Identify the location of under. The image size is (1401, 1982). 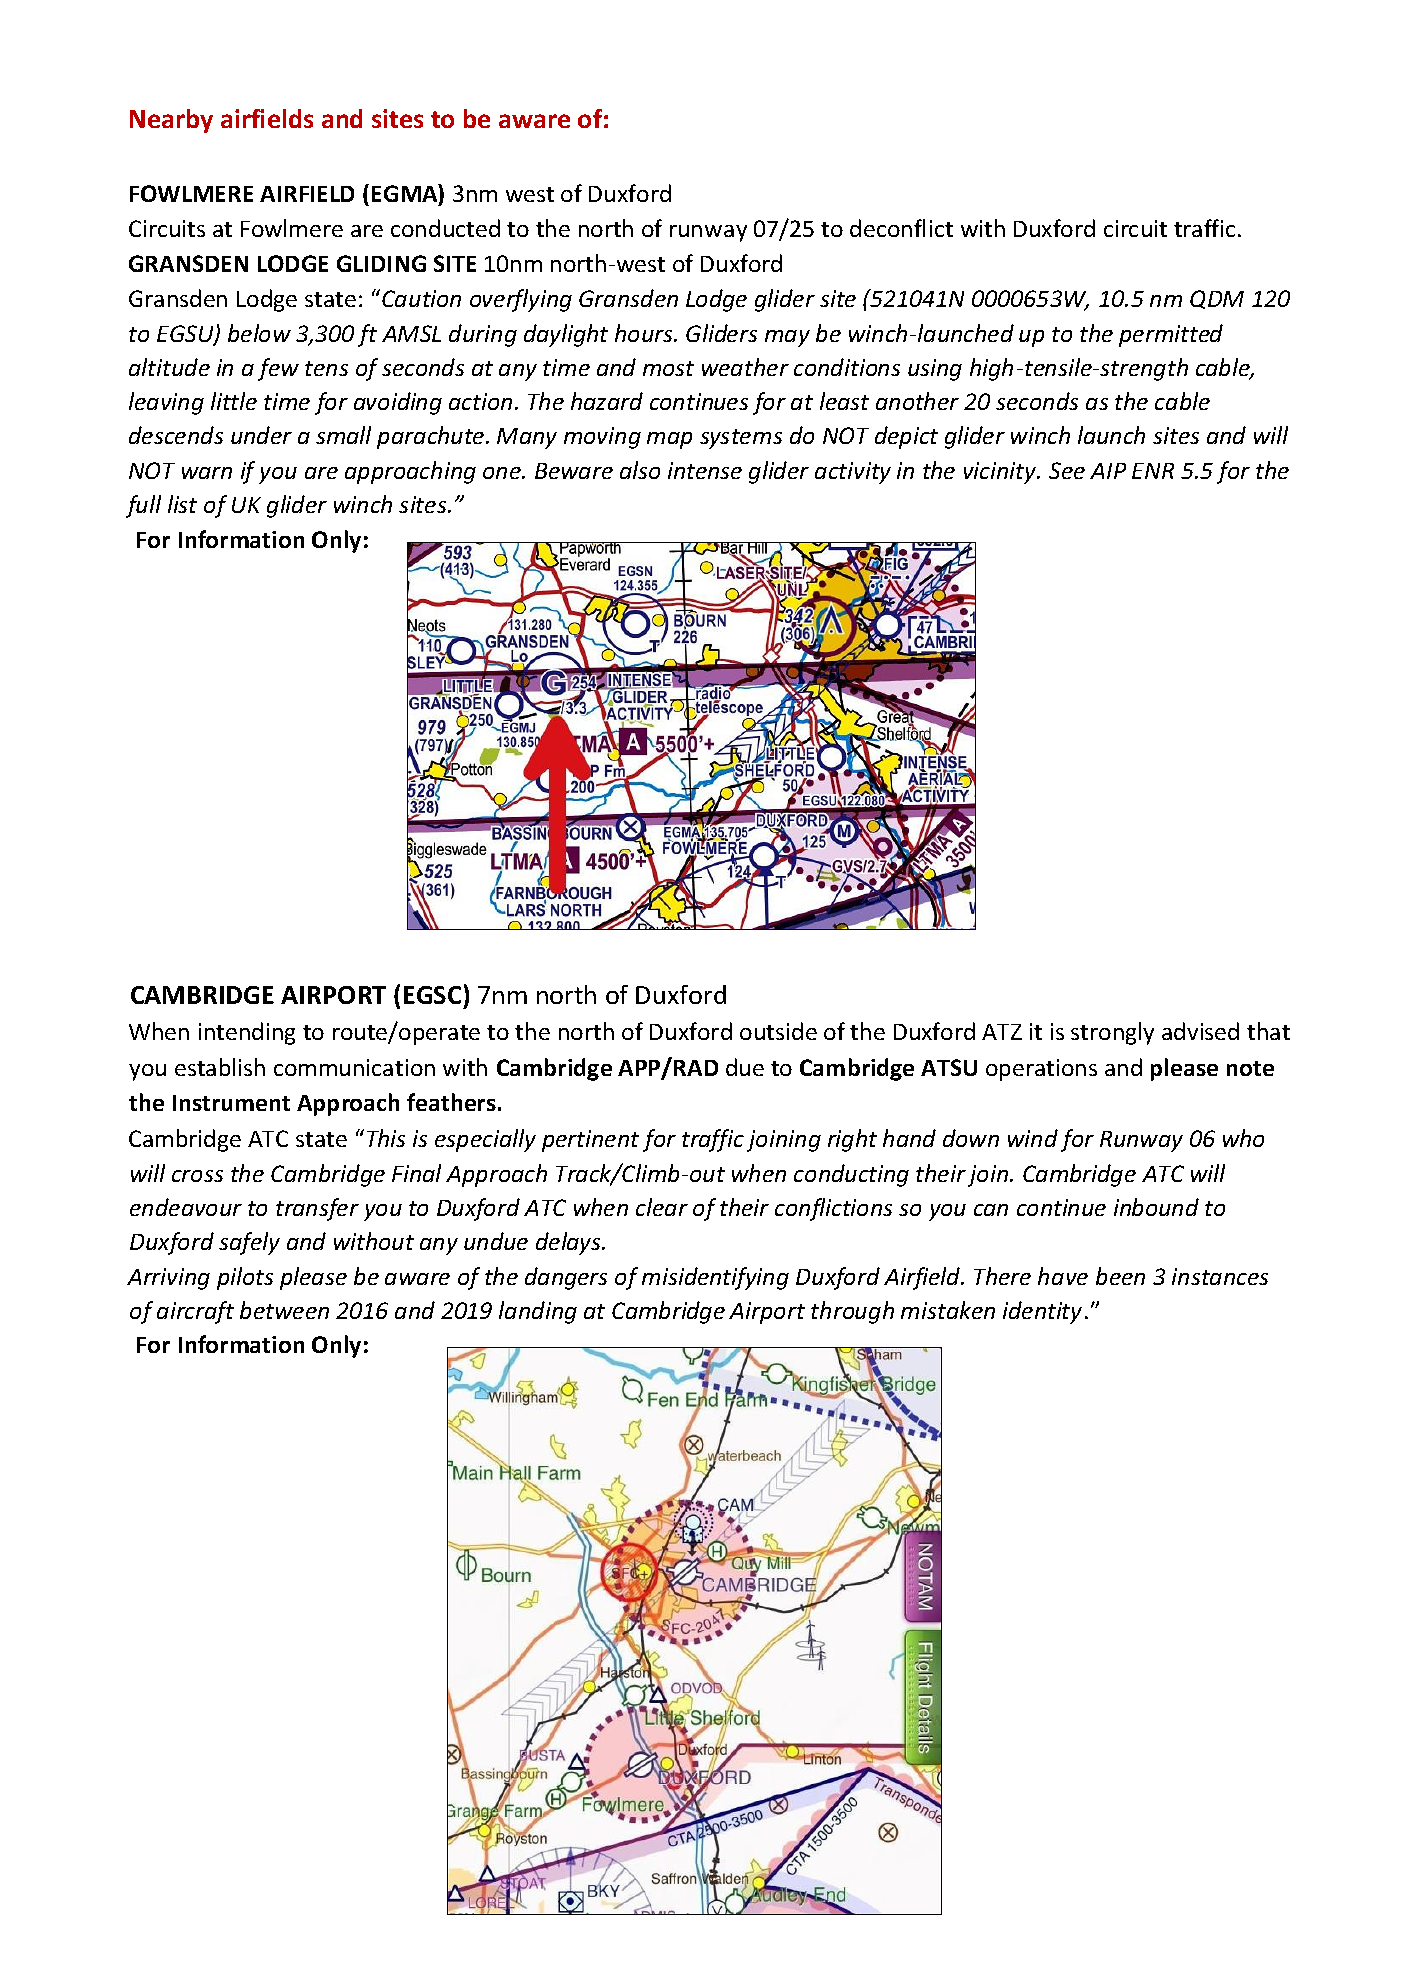
(261, 435).
